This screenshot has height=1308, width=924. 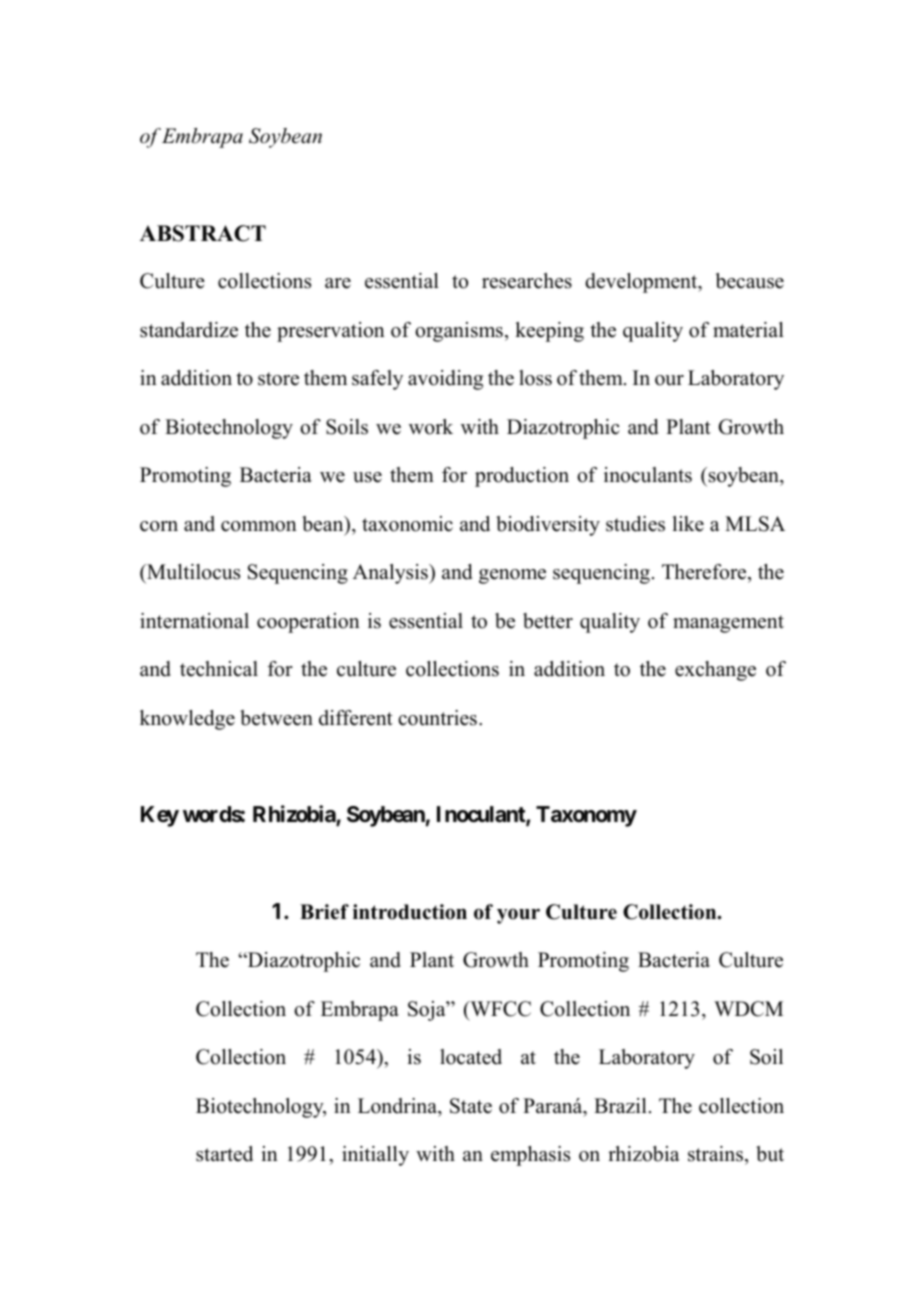 What do you see at coordinates (750, 281) in the screenshot?
I see `because` at bounding box center [750, 281].
